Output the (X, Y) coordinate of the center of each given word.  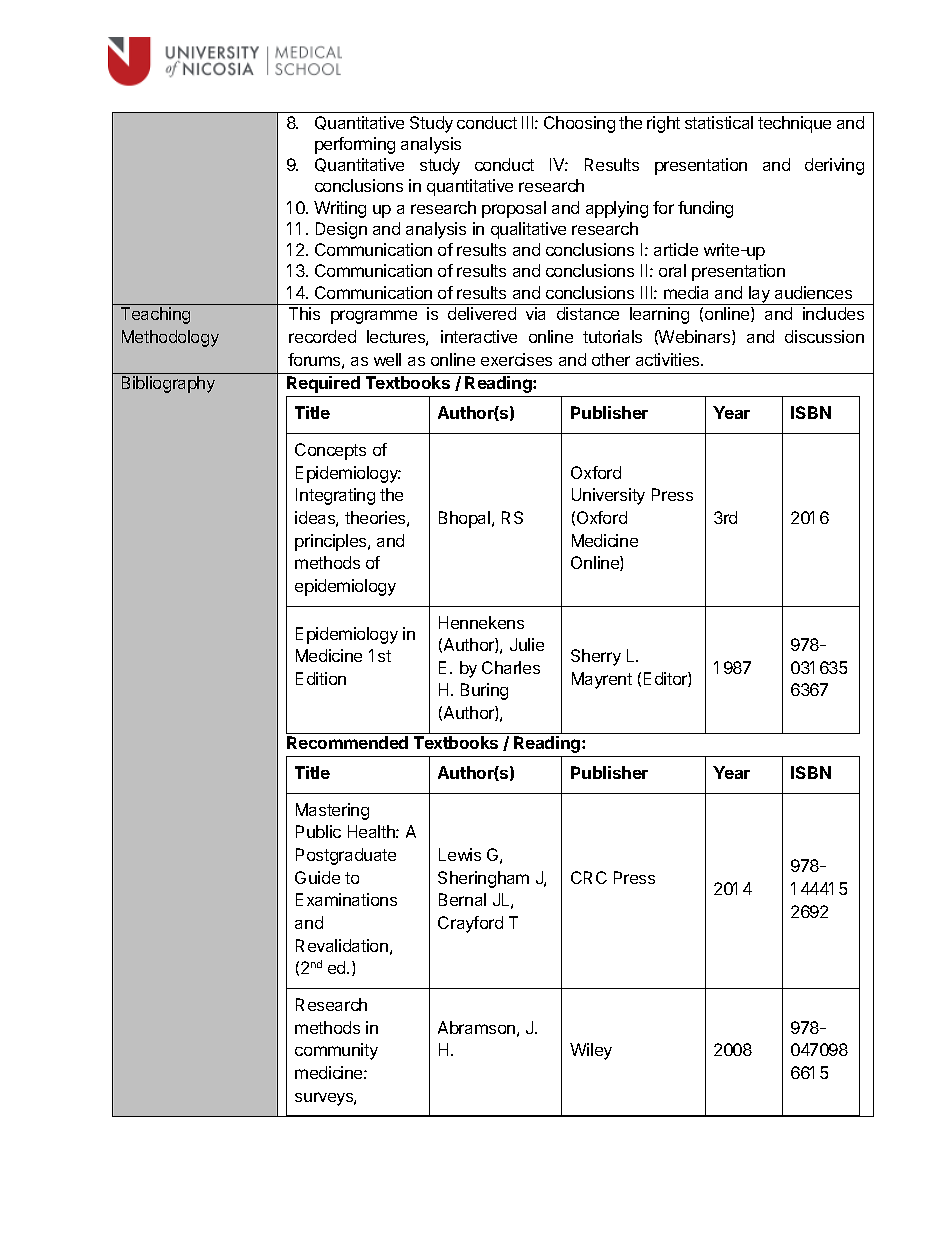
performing (355, 145)
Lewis (460, 854)
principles (332, 542)
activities (669, 359)
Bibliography (168, 384)
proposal (514, 209)
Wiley (591, 1051)
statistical (719, 122)
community (336, 1051)
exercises (516, 359)
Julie (527, 644)
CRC (589, 877)
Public (318, 831)
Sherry (596, 657)
